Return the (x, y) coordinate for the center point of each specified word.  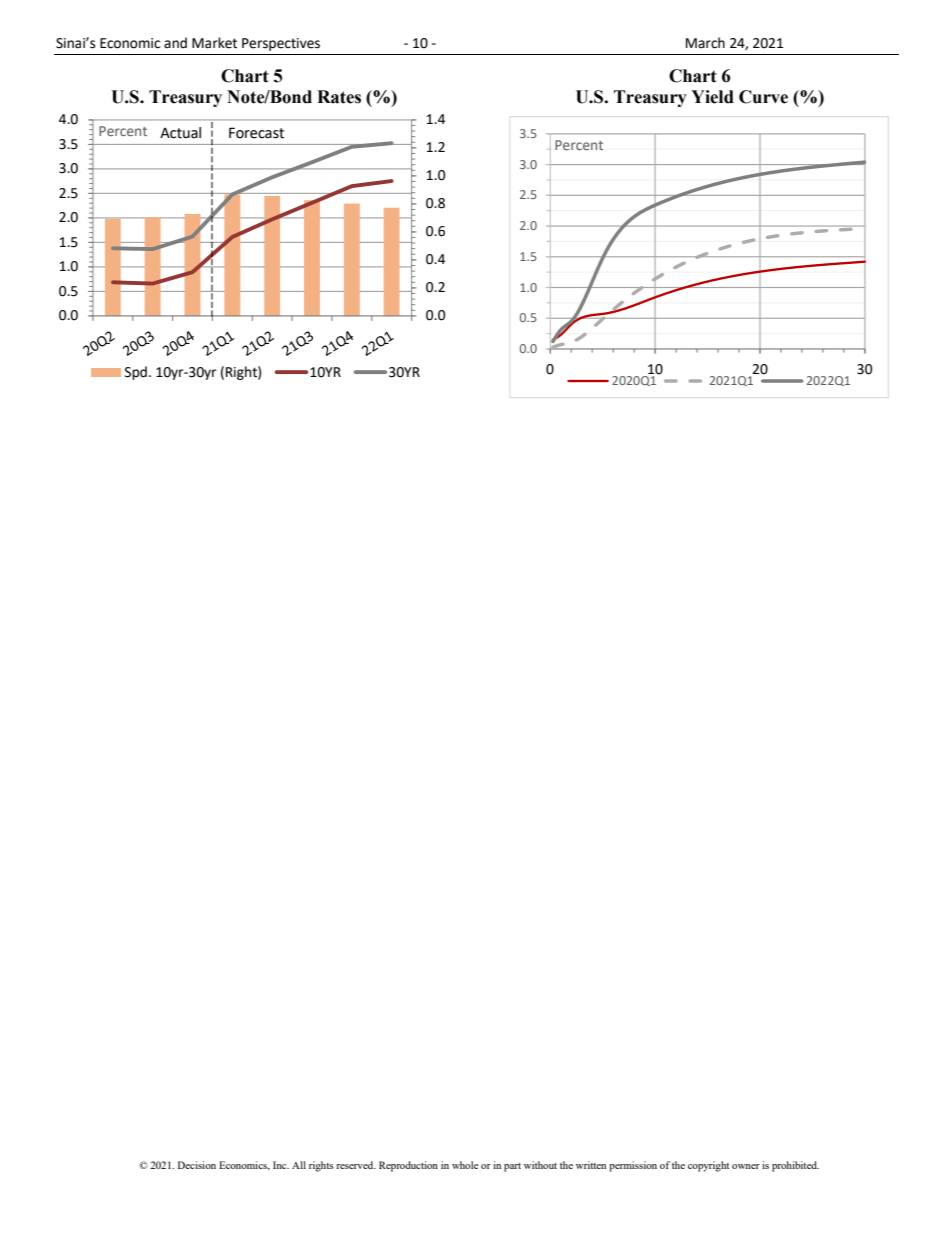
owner (746, 1166)
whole (465, 1165)
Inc (281, 1165)
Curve (763, 97)
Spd (136, 373)
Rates (339, 97)
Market (214, 43)
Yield (712, 97)
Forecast (256, 133)
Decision (197, 1165)
